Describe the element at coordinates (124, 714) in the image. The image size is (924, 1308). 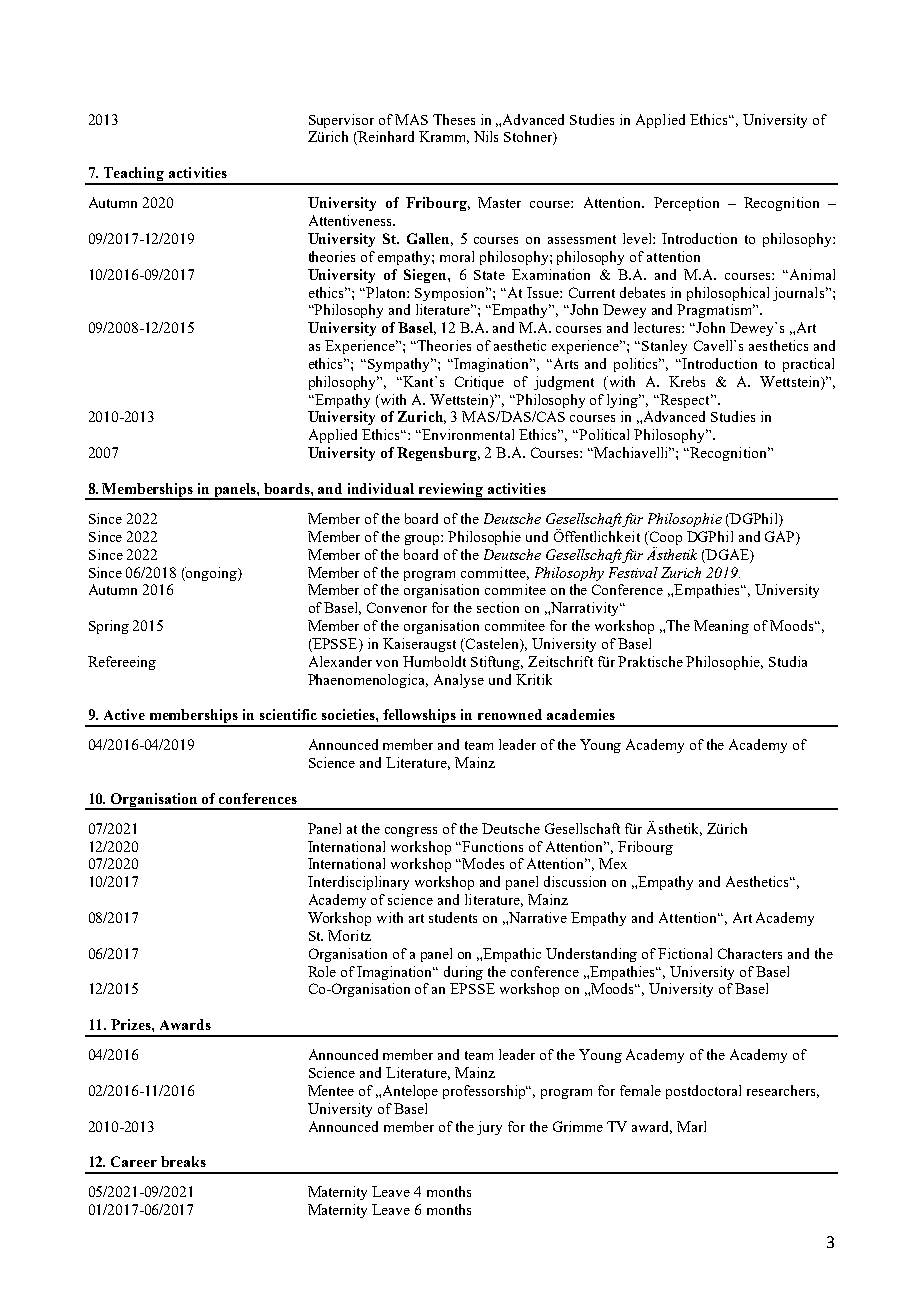
I see `Active` at that location.
